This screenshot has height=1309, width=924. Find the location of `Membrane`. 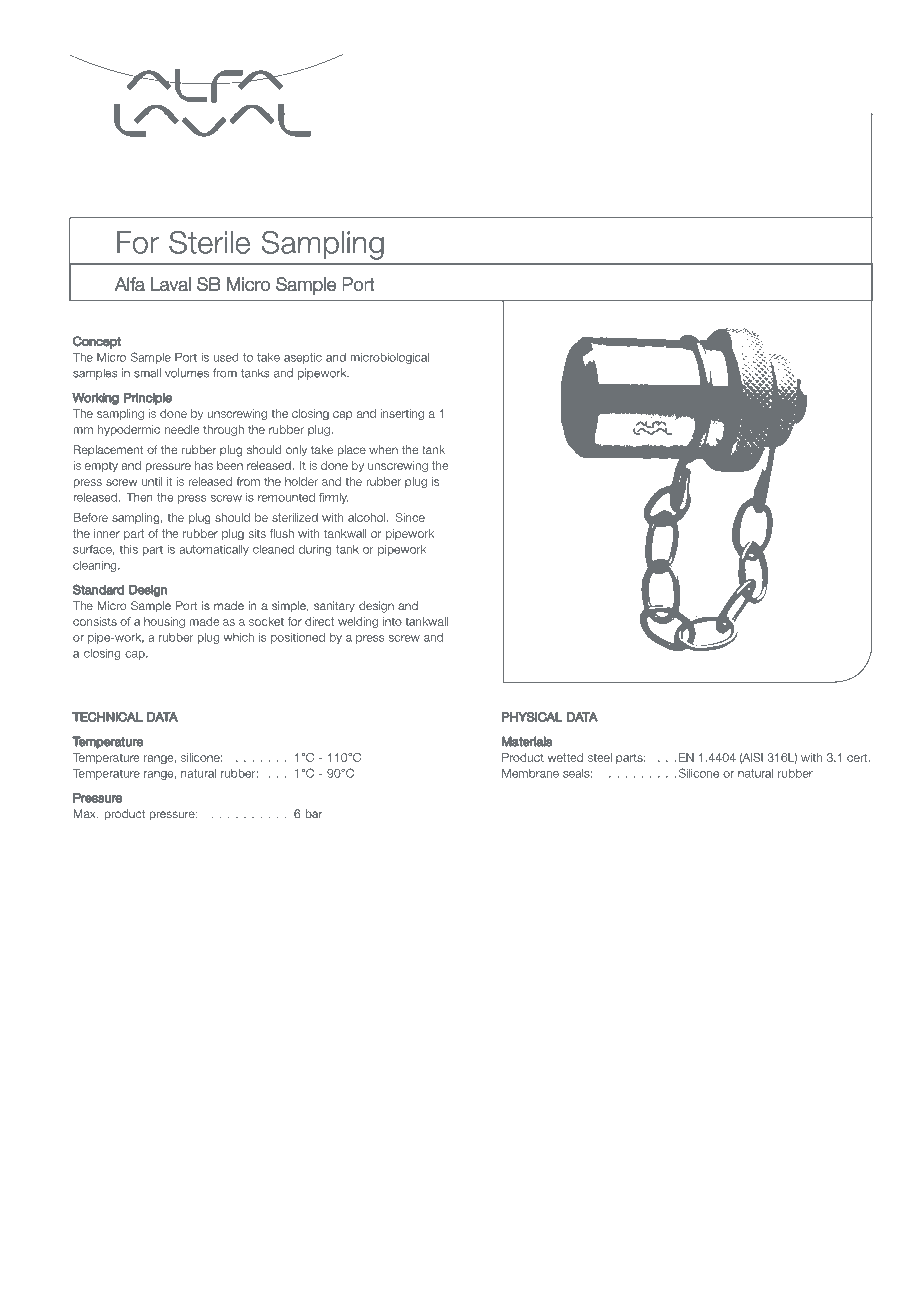

Membrane is located at coordinates (530, 773).
